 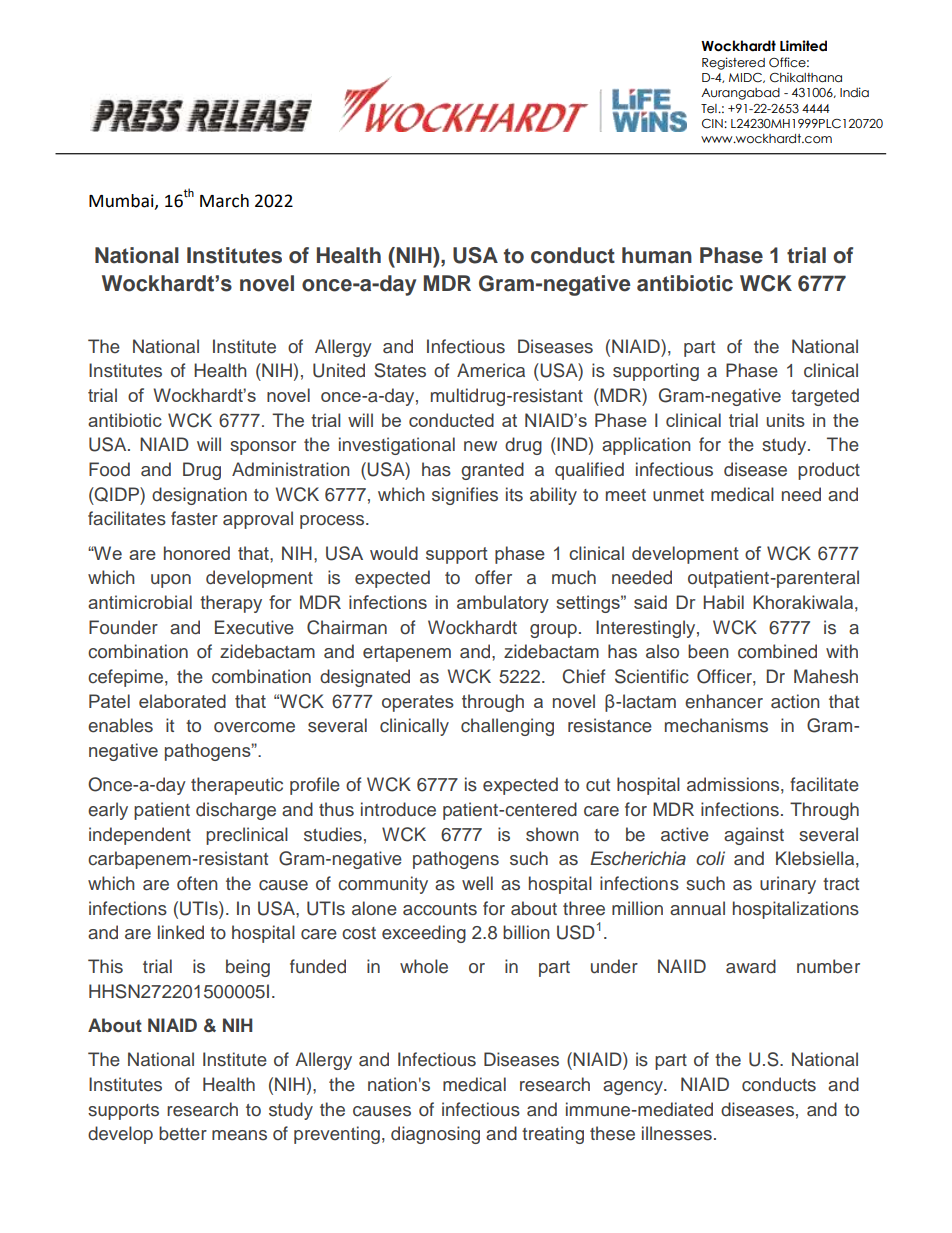 I want to click on better, so click(x=183, y=1133).
